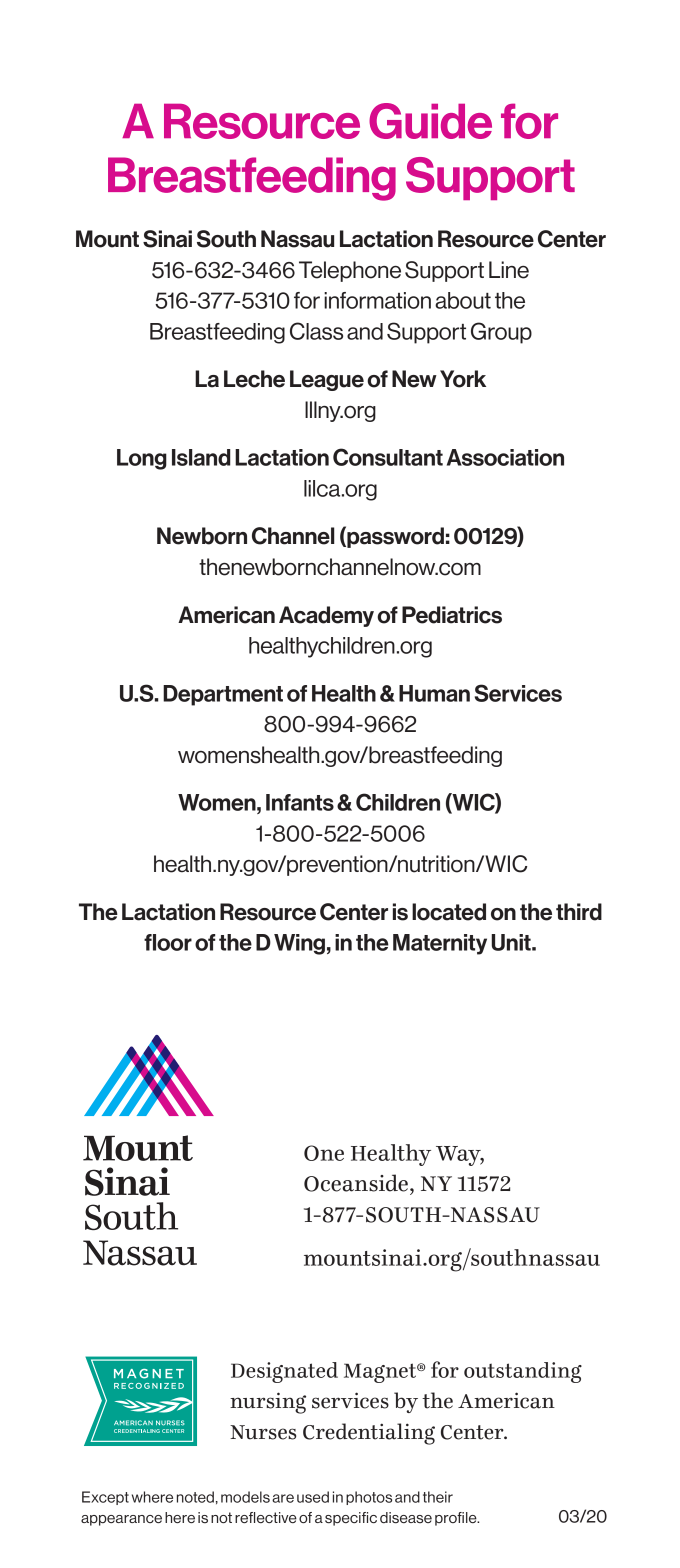  Describe the element at coordinates (300, 802) in the screenshot. I see `Infants` at that location.
